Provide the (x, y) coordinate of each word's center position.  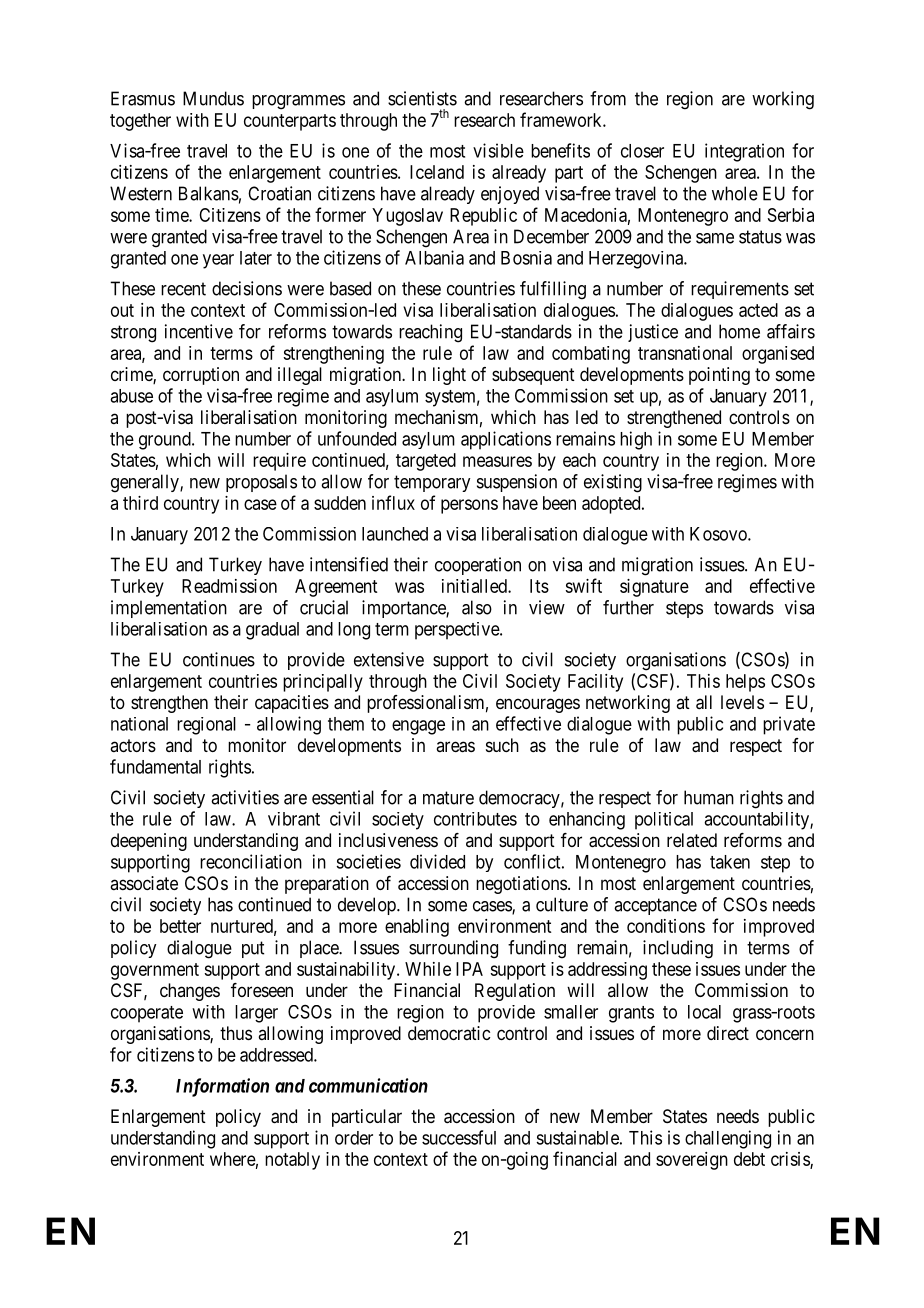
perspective (458, 631)
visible (498, 150)
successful (459, 1137)
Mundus (213, 98)
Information (222, 1087)
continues (219, 659)
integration (744, 152)
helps (745, 683)
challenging (728, 1139)
